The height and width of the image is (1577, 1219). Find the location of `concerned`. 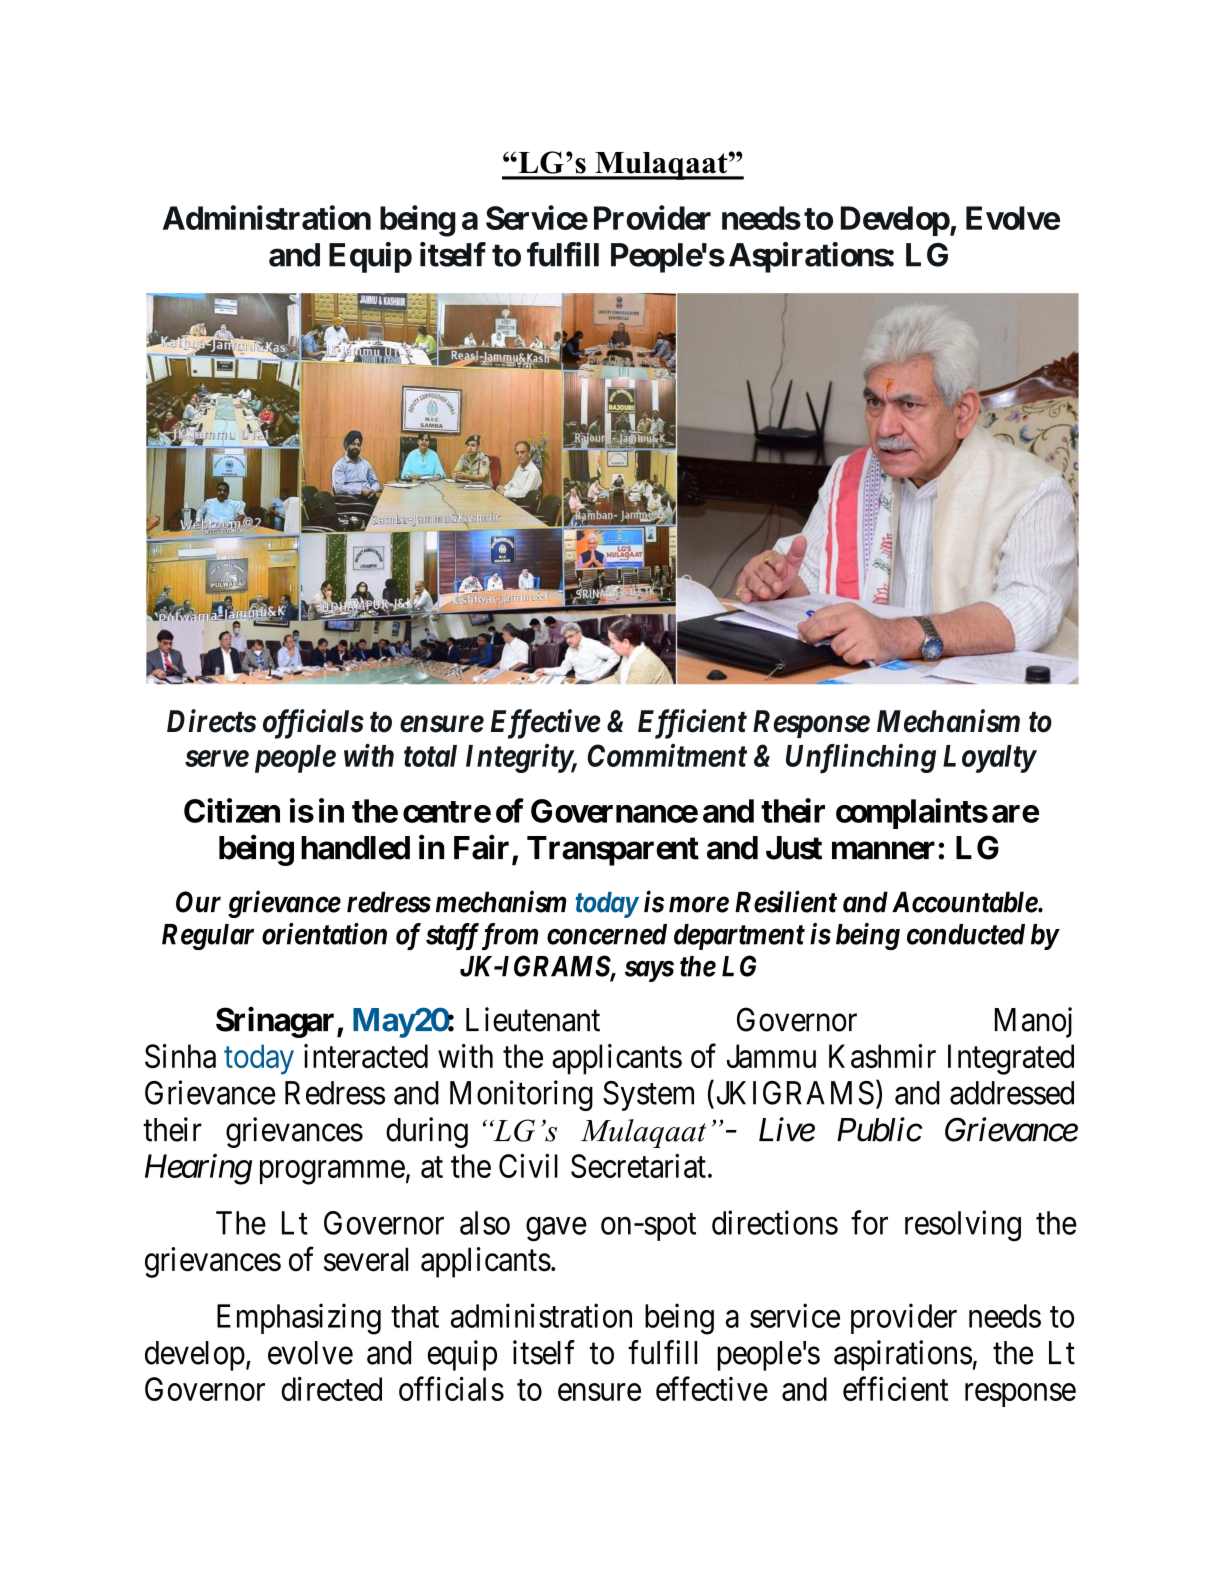

concerned is located at coordinates (607, 934).
